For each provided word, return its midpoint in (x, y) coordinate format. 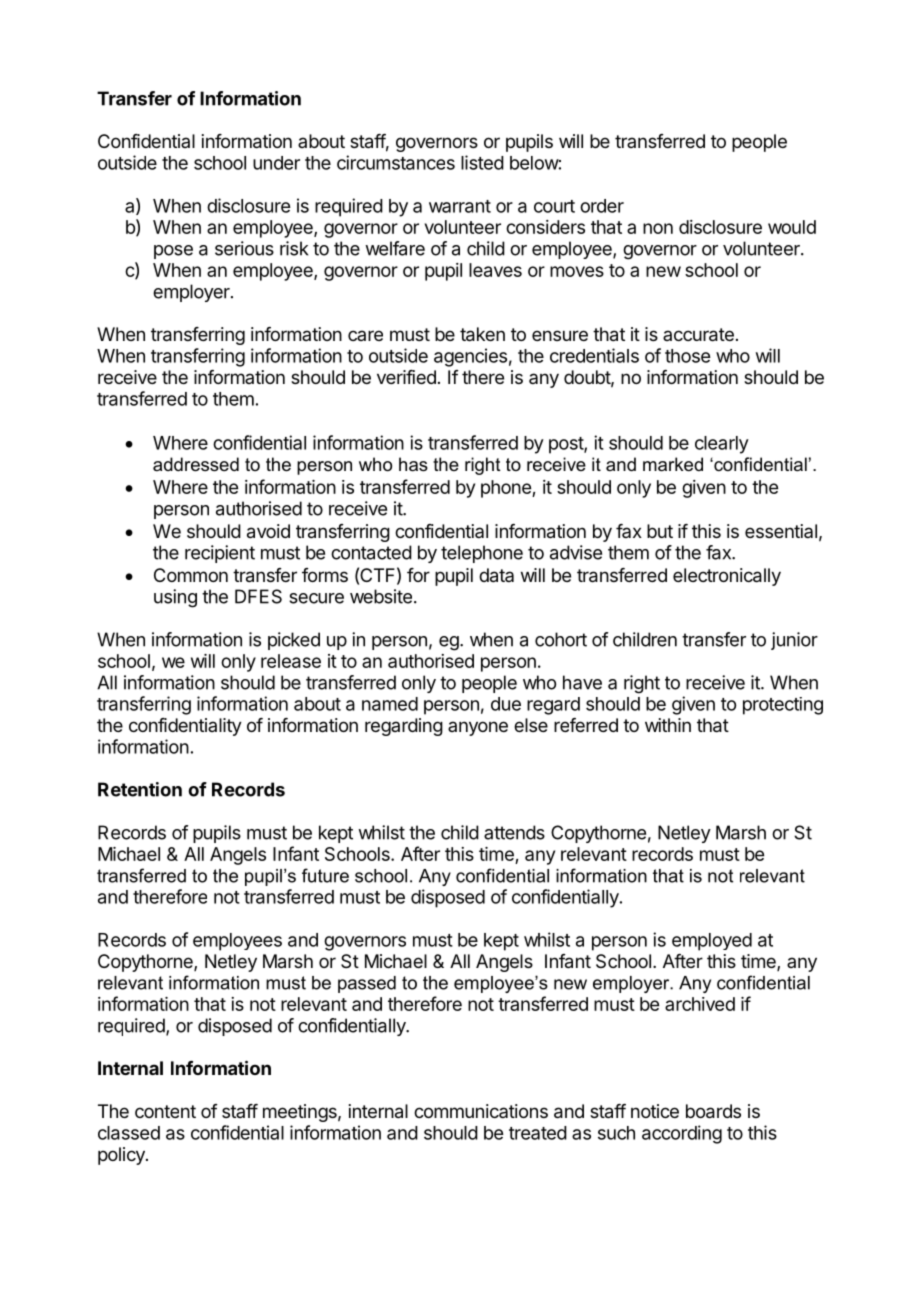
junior (794, 641)
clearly (722, 445)
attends (514, 832)
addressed (196, 464)
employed (712, 942)
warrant (460, 206)
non (658, 228)
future (325, 875)
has (413, 464)
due (506, 704)
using (175, 598)
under (276, 163)
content (165, 1111)
